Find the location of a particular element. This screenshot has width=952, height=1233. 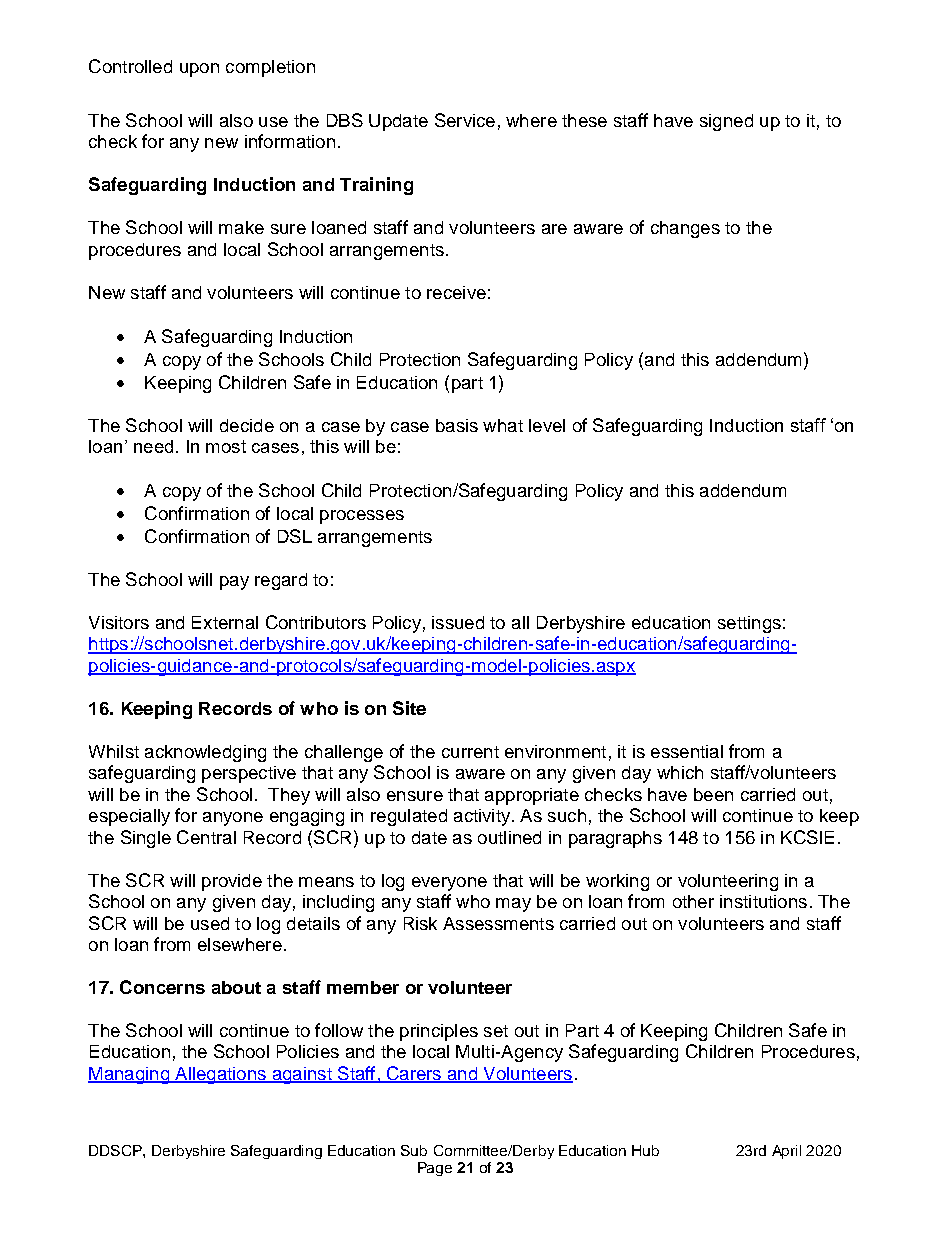

other is located at coordinates (693, 901).
